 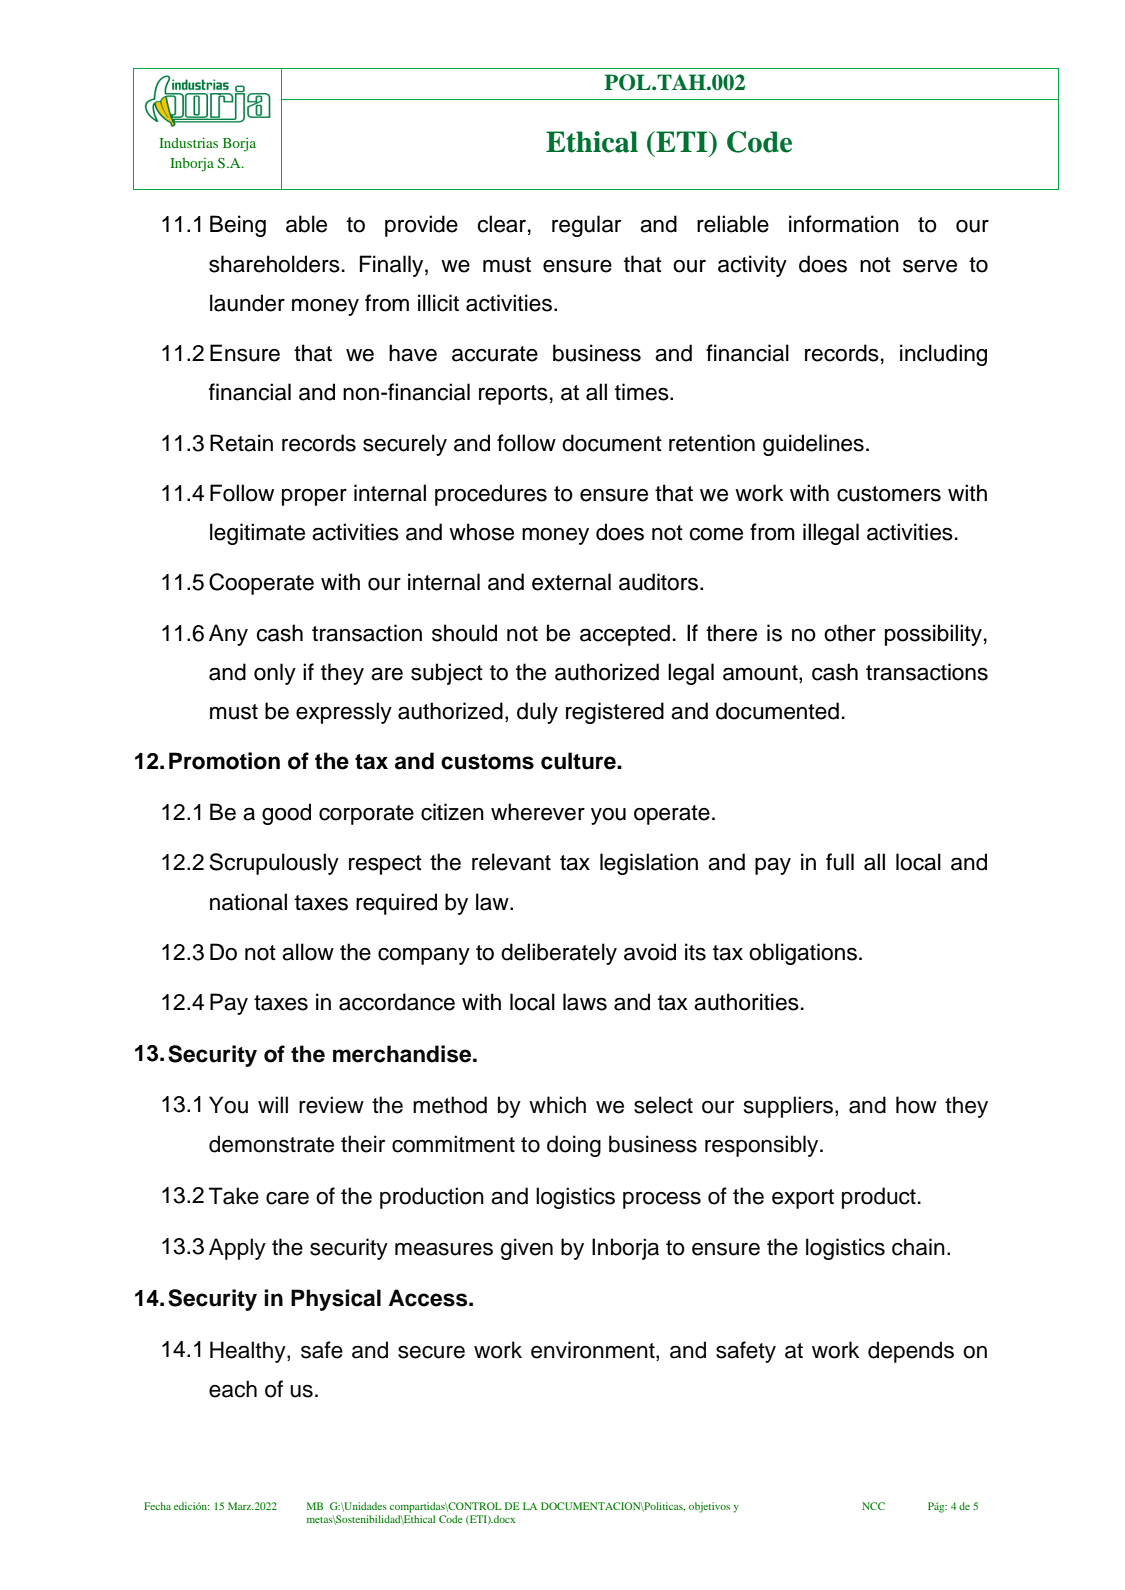 What do you see at coordinates (233, 1389) in the screenshot?
I see `each` at bounding box center [233, 1389].
